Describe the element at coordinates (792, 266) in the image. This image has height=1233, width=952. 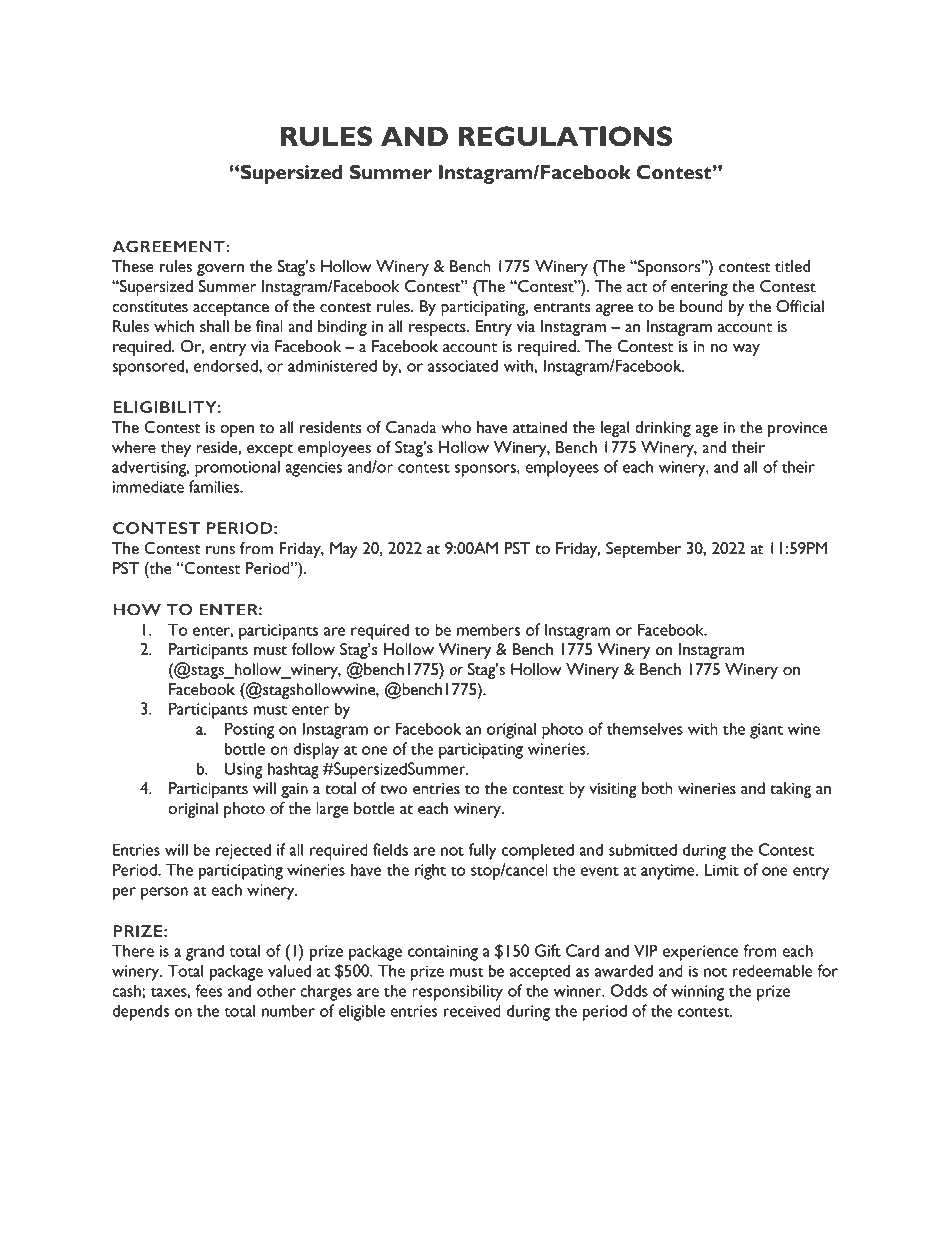
I see `titled` at that location.
